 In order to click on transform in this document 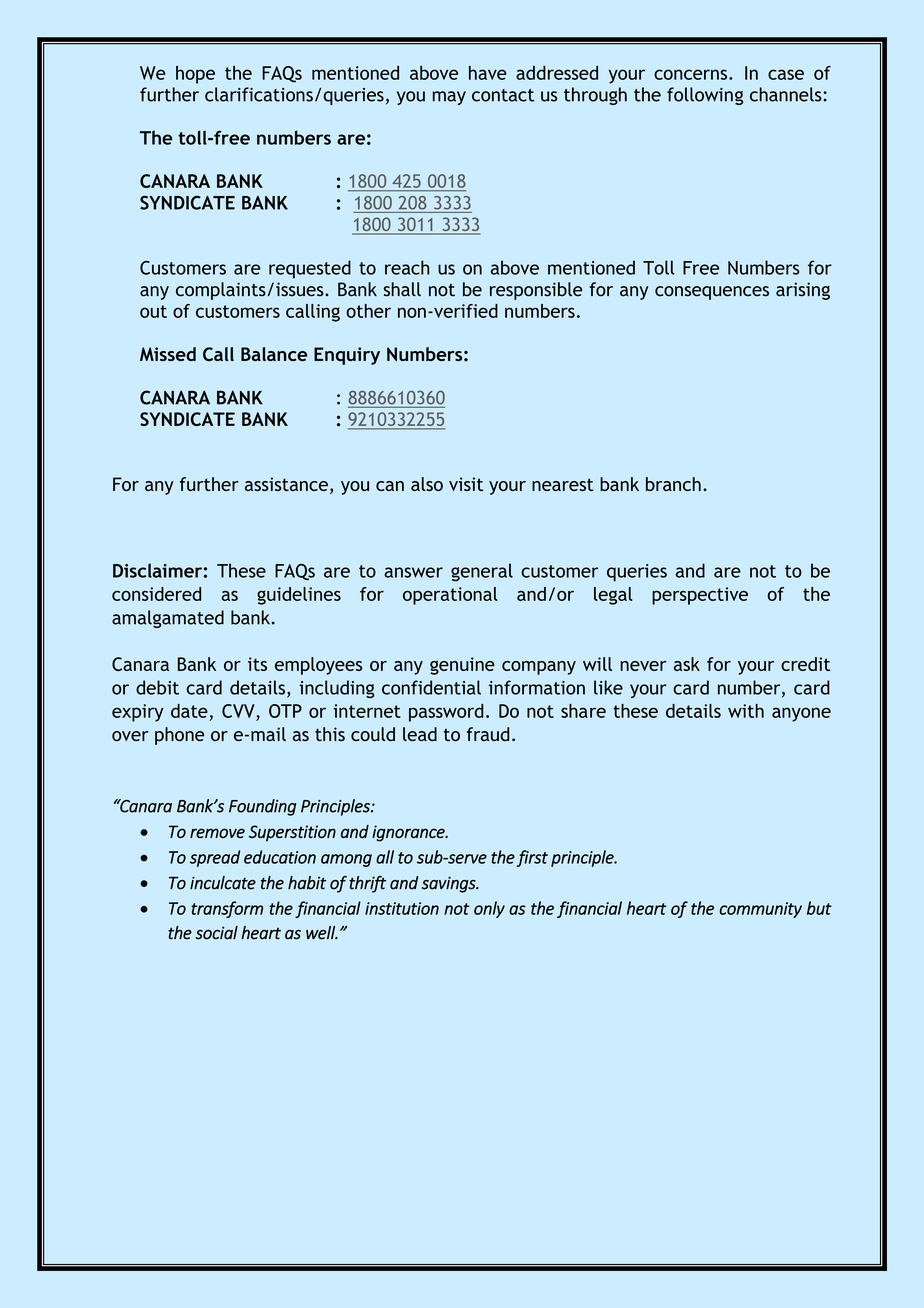, I will do `click(227, 909)`.
